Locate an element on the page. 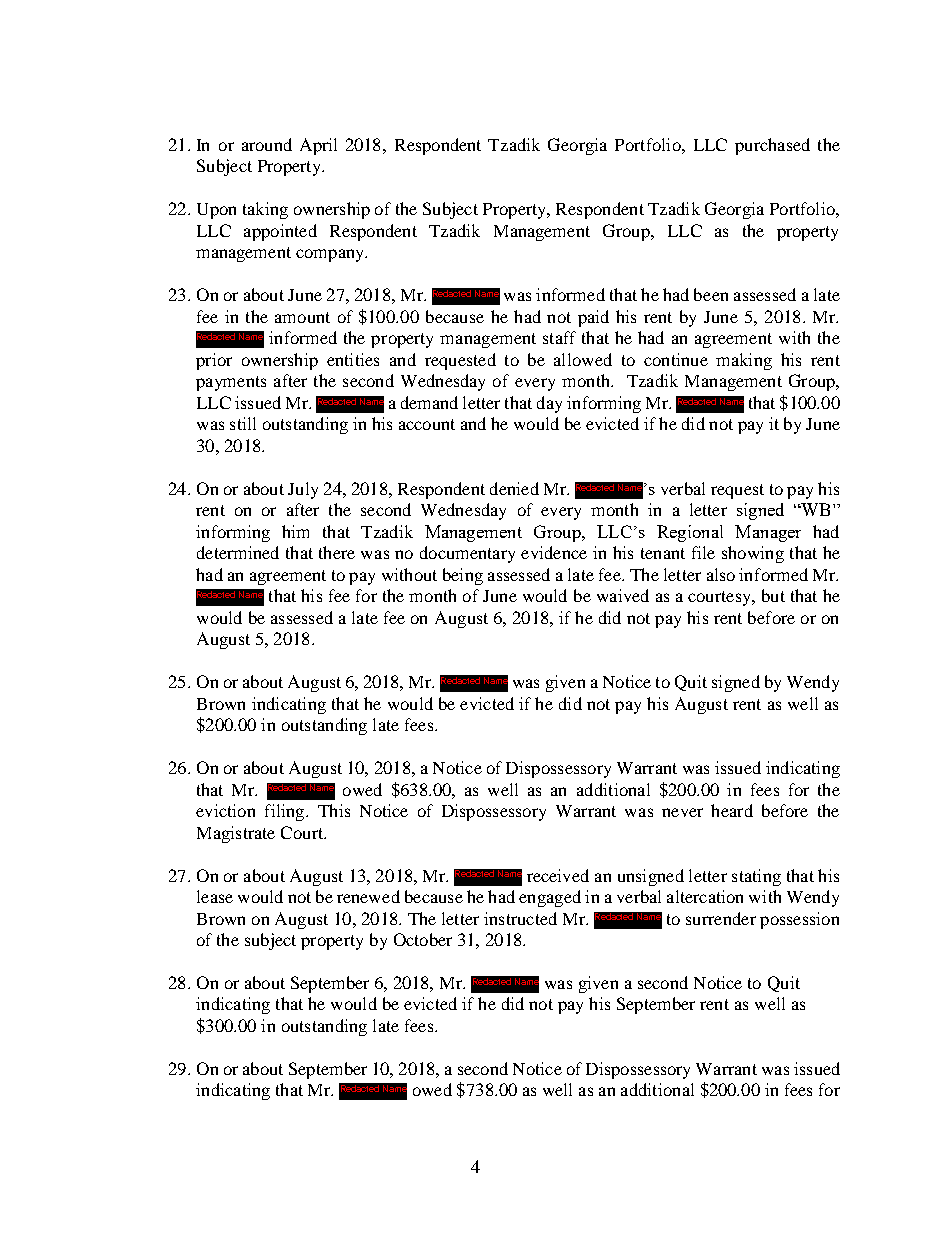  him is located at coordinates (295, 531).
